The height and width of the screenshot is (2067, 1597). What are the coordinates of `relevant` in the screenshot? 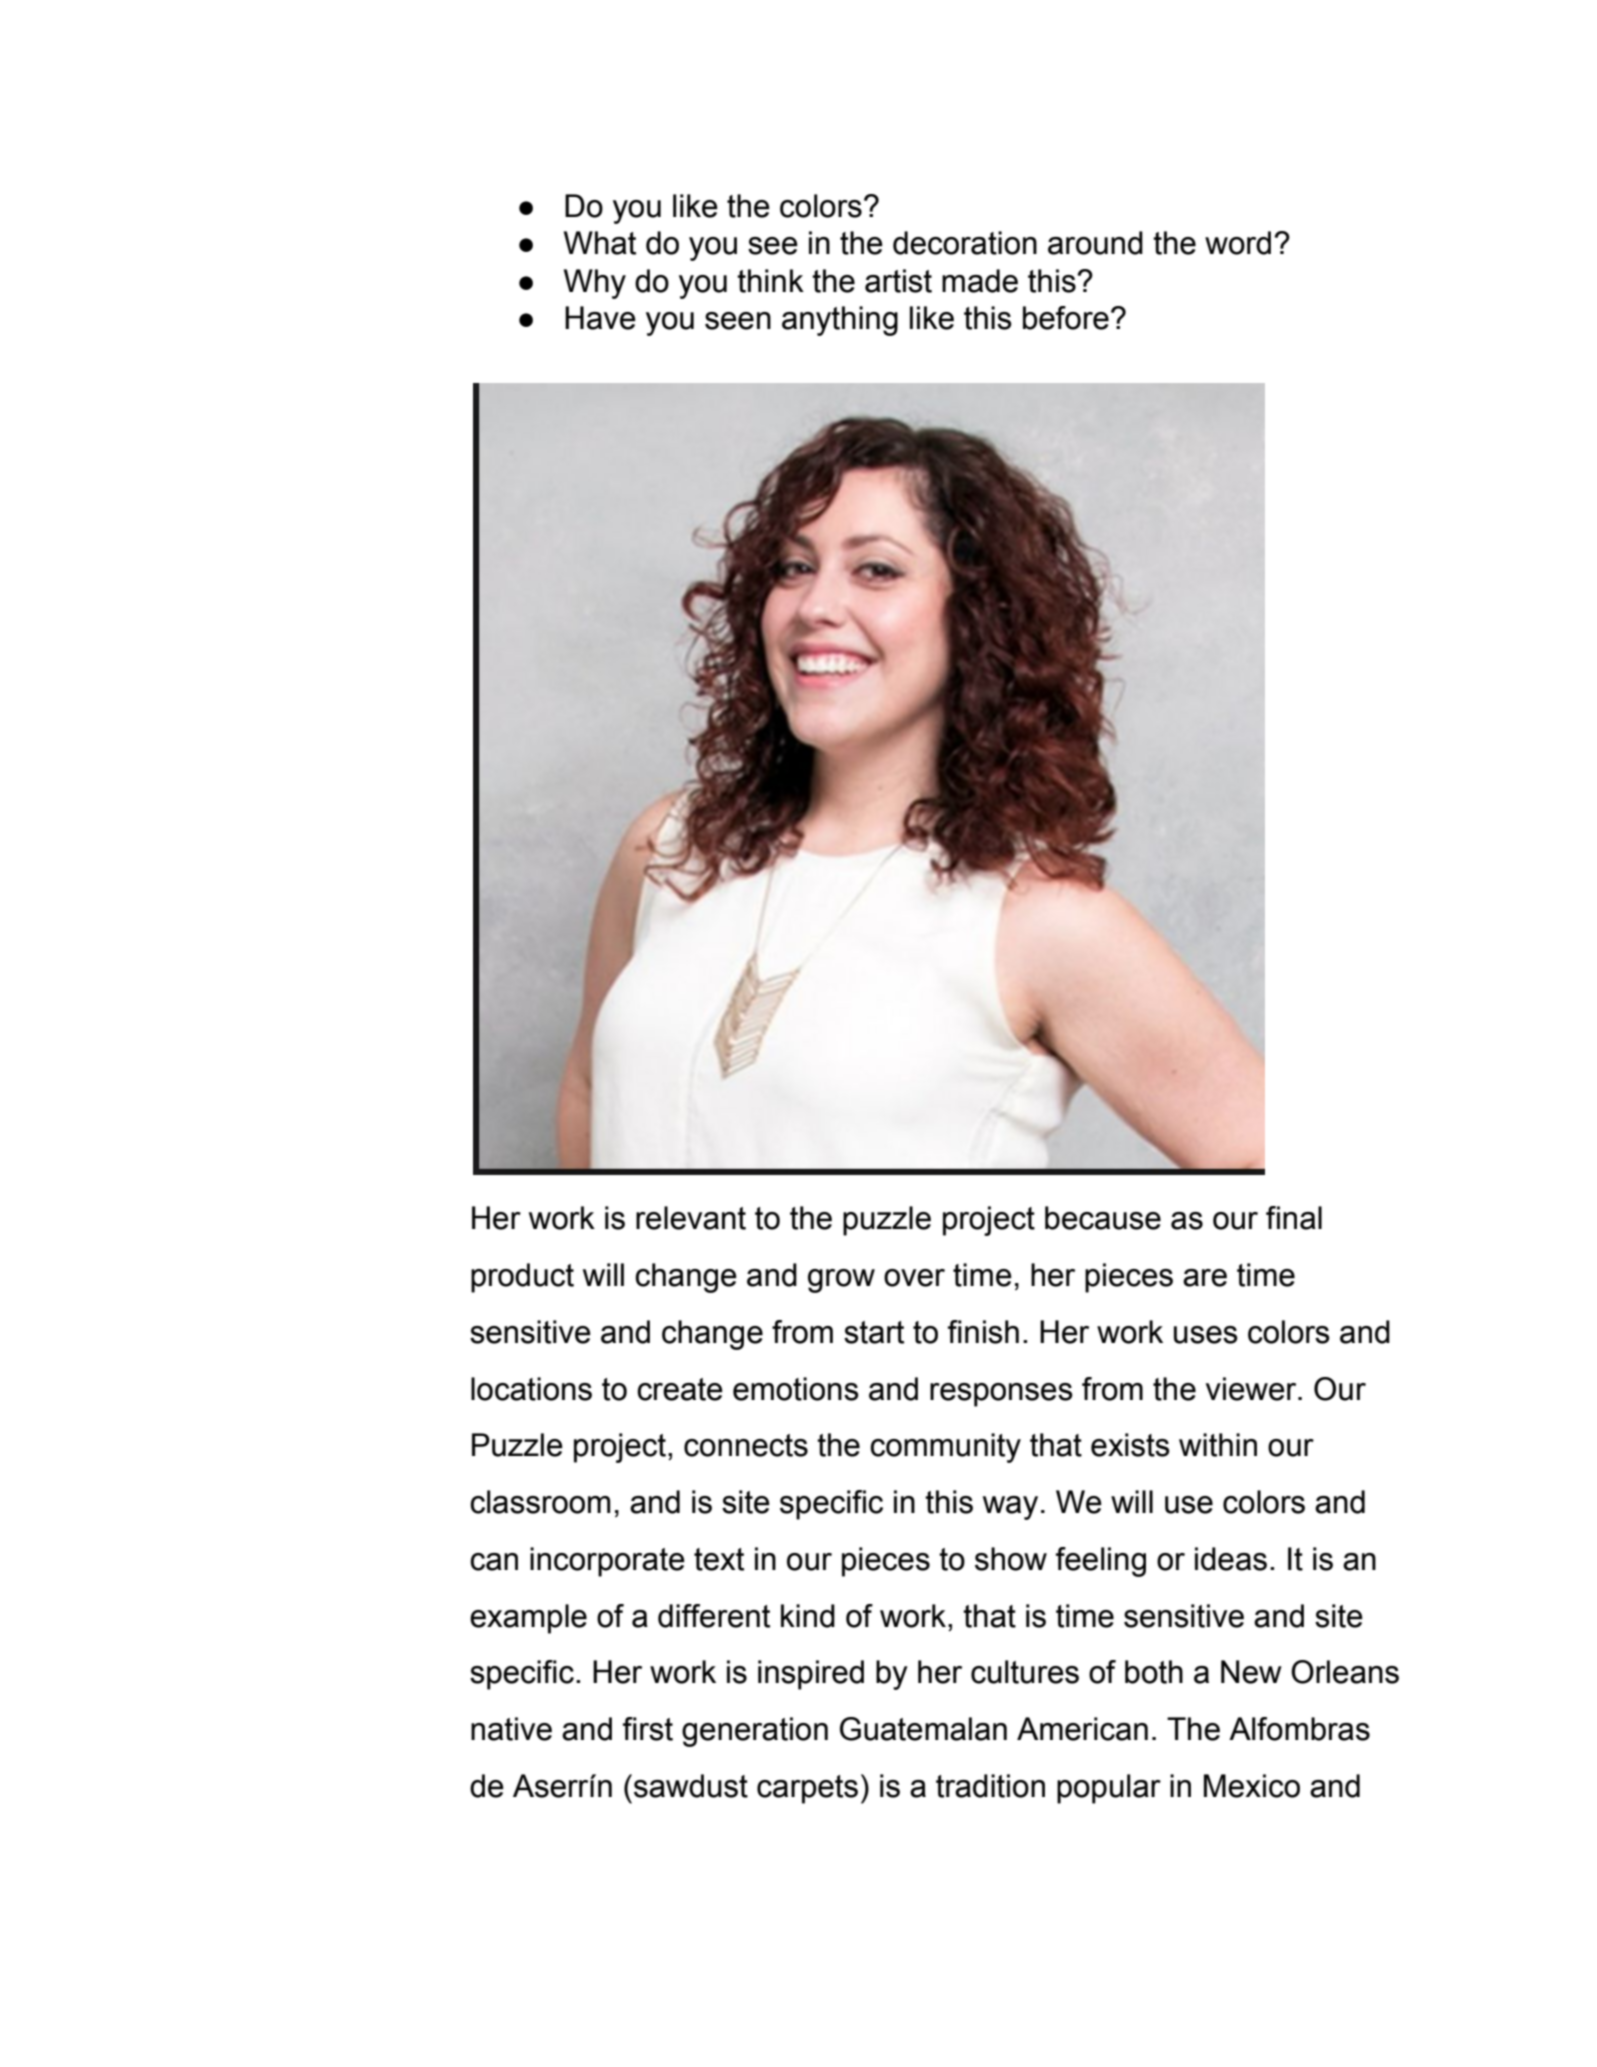 It's located at (691, 1218).
